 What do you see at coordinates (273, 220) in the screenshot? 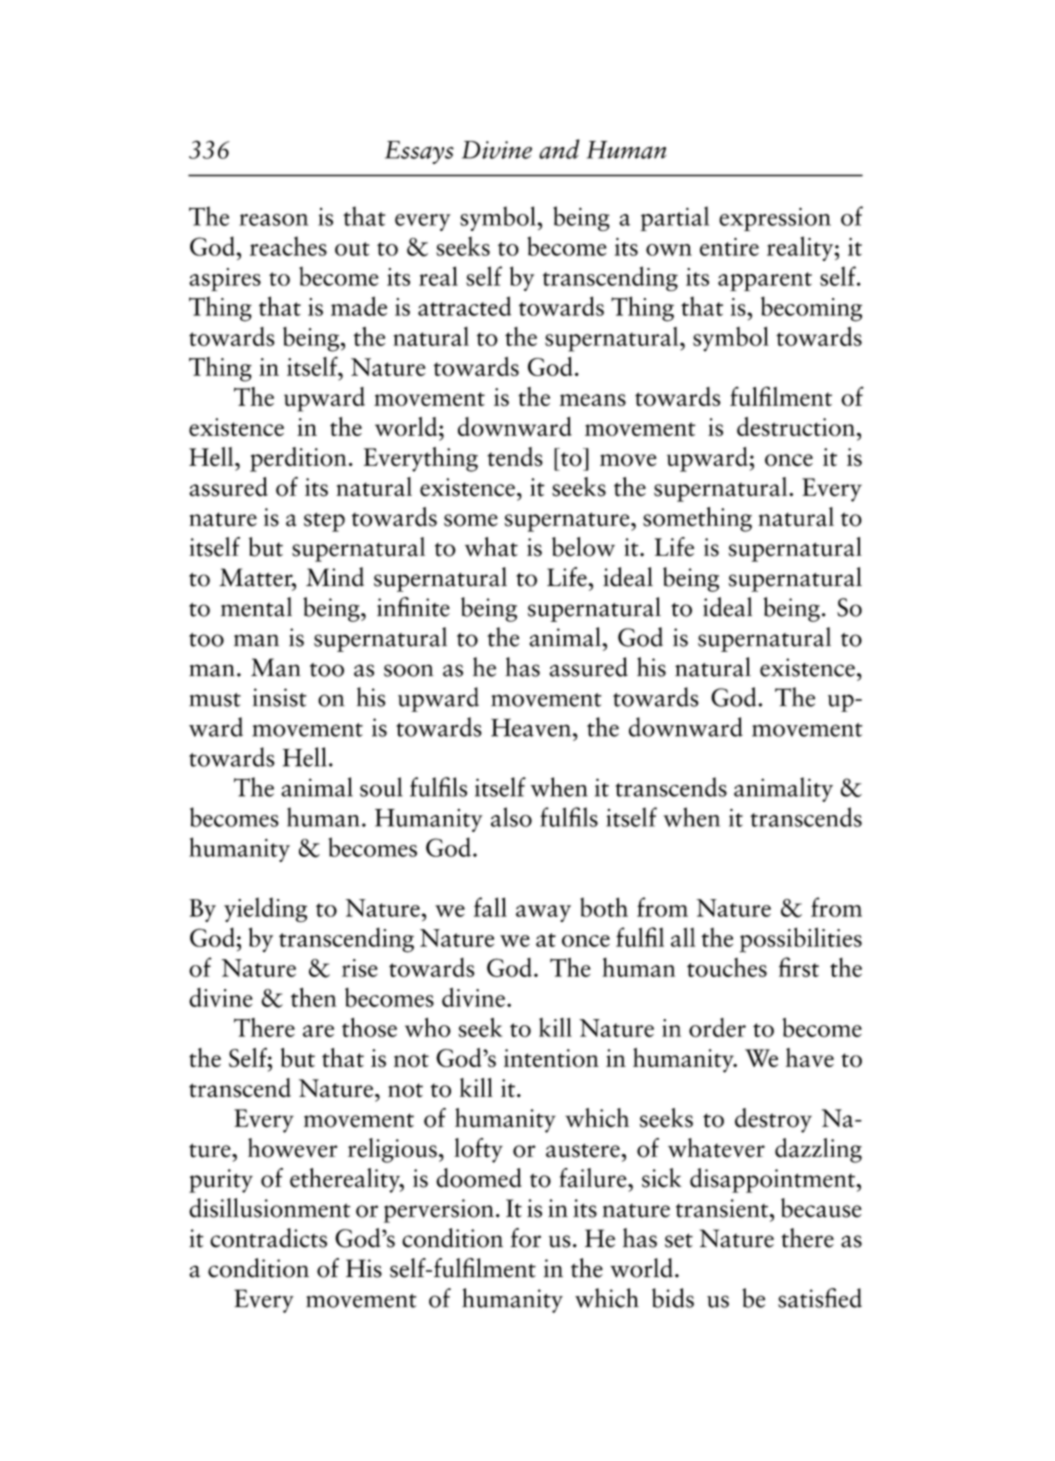
I see `reason` at bounding box center [273, 220].
